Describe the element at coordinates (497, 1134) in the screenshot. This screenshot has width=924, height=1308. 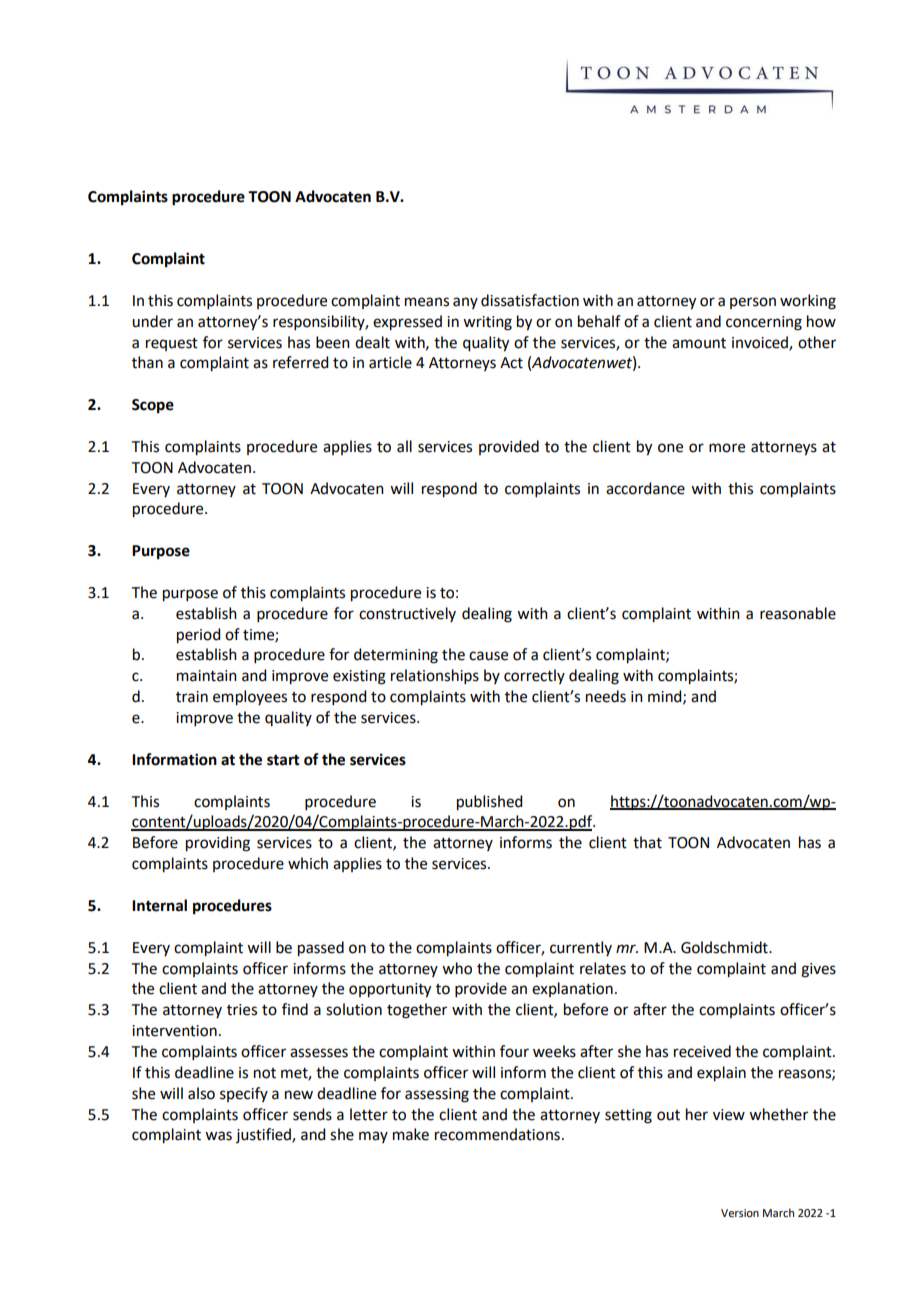
I see `recommendations` at that location.
